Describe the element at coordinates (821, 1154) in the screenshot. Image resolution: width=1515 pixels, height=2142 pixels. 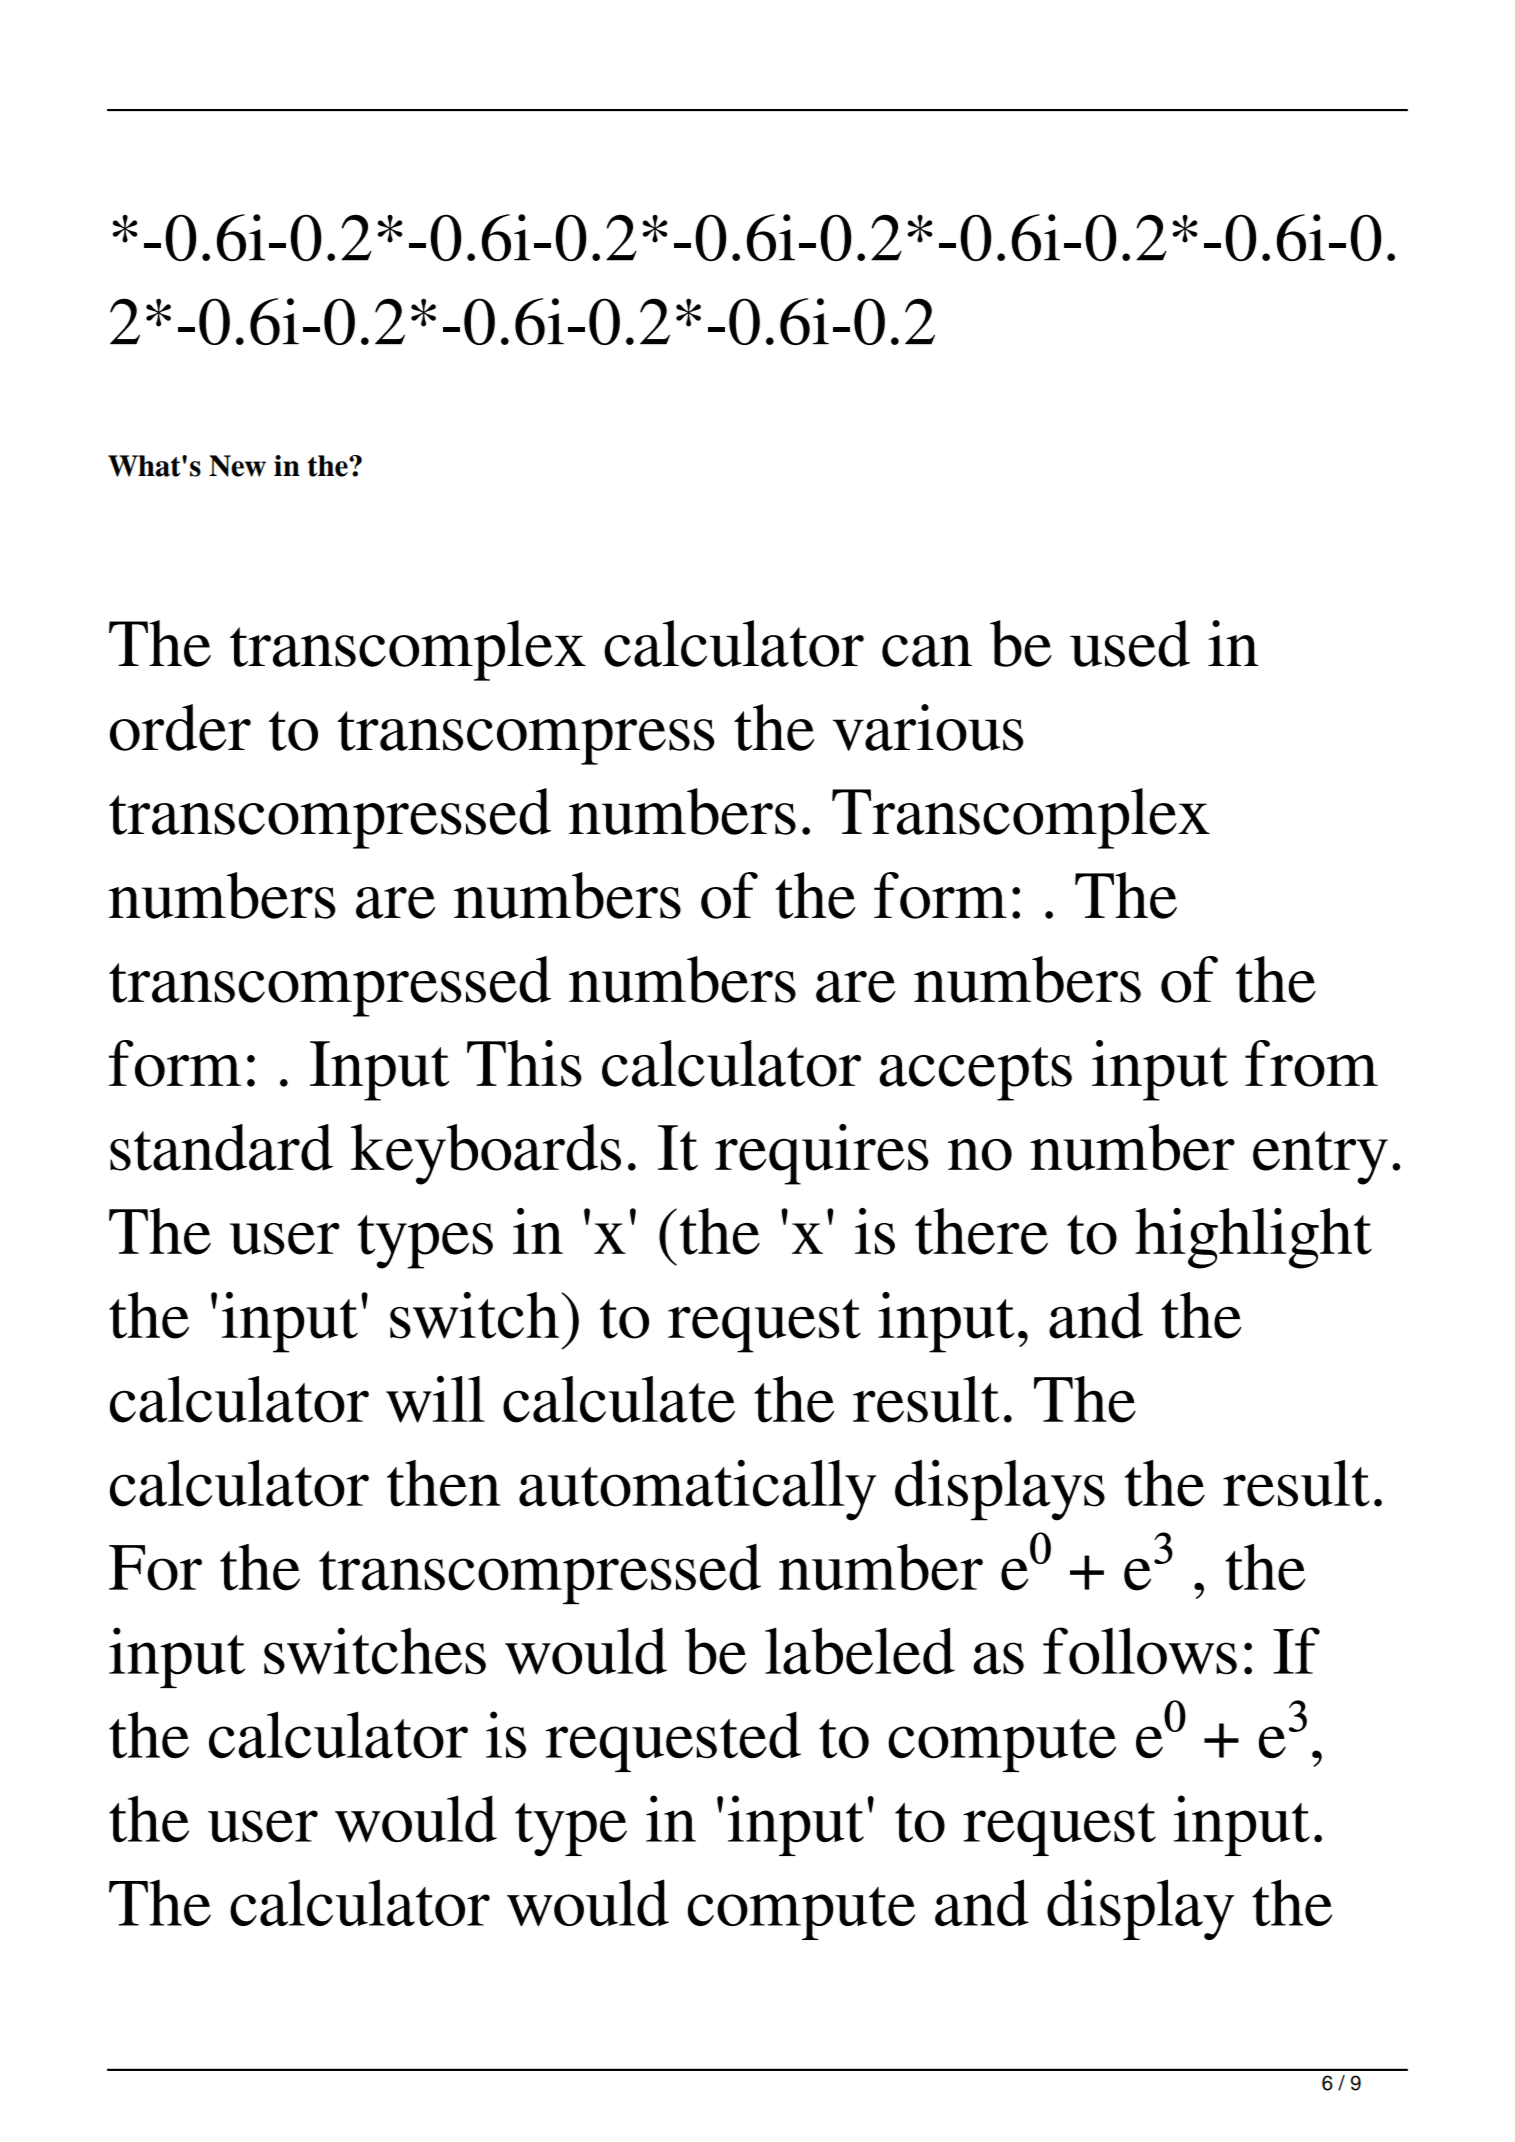
I see `requires` at that location.
